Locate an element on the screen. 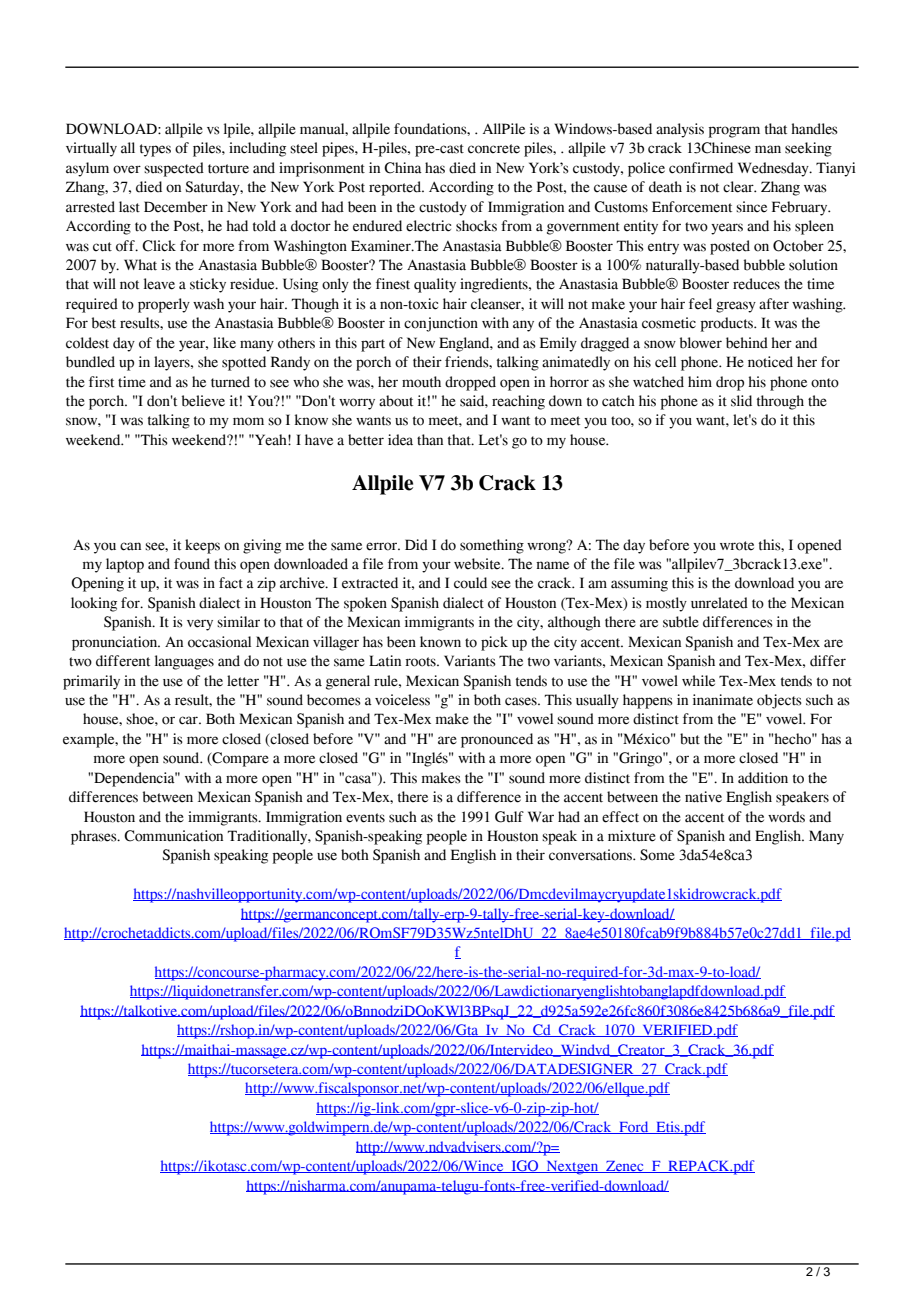 This screenshot has height=1308, width=924. keeps is located at coordinates (202, 546).
